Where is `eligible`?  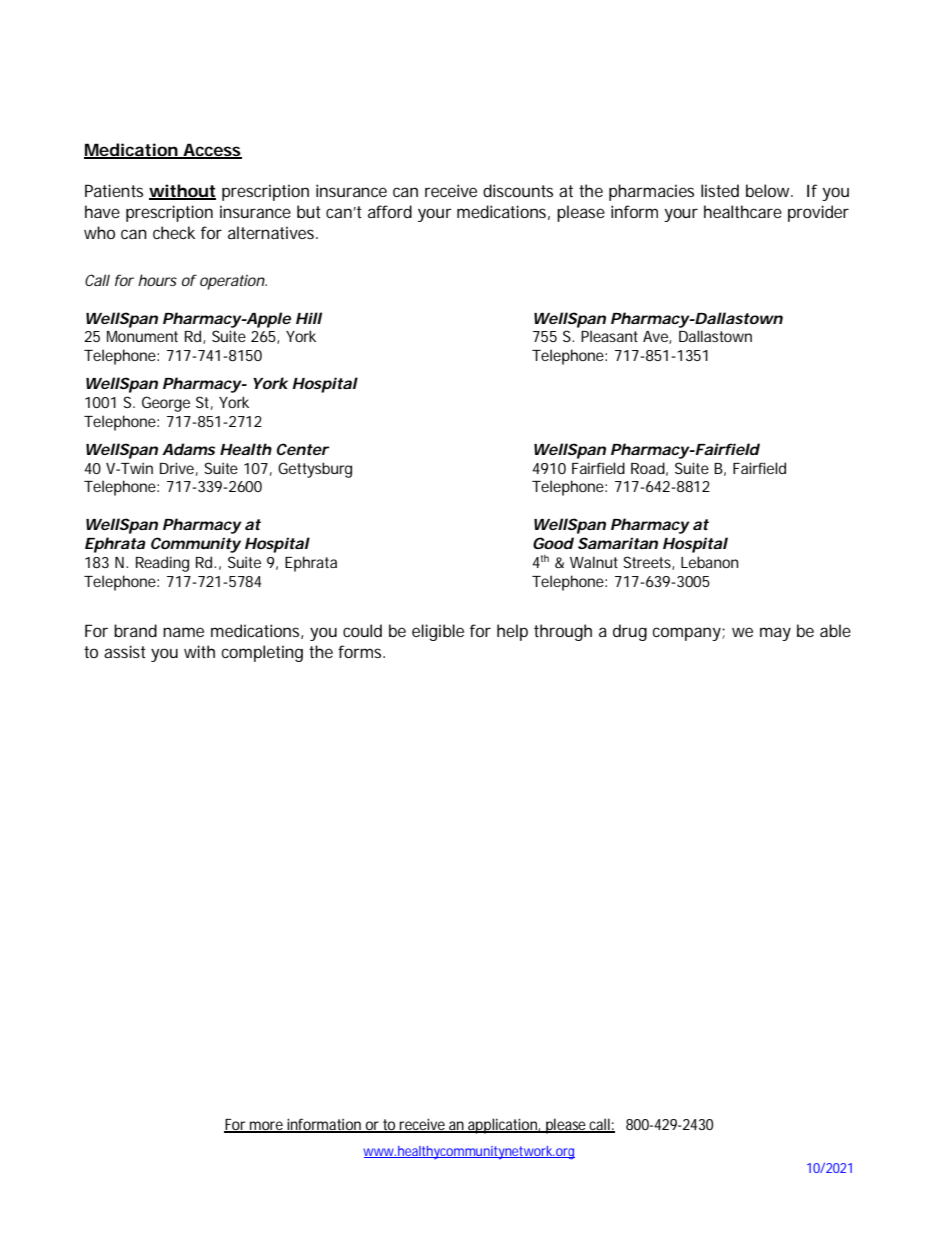
eligible is located at coordinates (438, 632).
